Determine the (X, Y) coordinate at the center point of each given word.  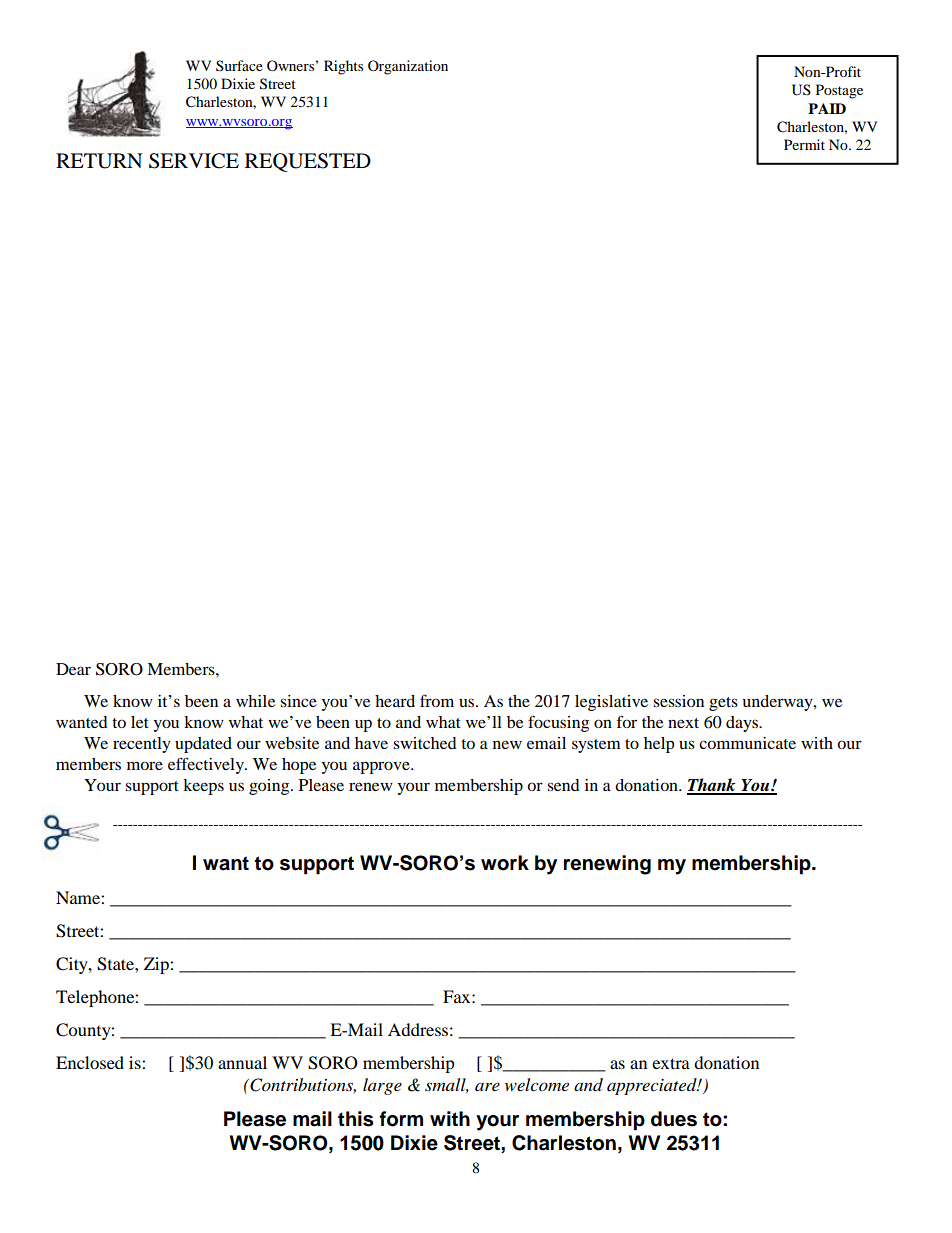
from (437, 700)
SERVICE (194, 161)
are (487, 1086)
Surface (239, 65)
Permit (804, 144)
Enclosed (90, 1062)
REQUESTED (308, 162)
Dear (73, 669)
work (505, 863)
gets (723, 704)
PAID (827, 108)
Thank (712, 786)
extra (671, 1063)
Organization (408, 67)
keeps (203, 787)
